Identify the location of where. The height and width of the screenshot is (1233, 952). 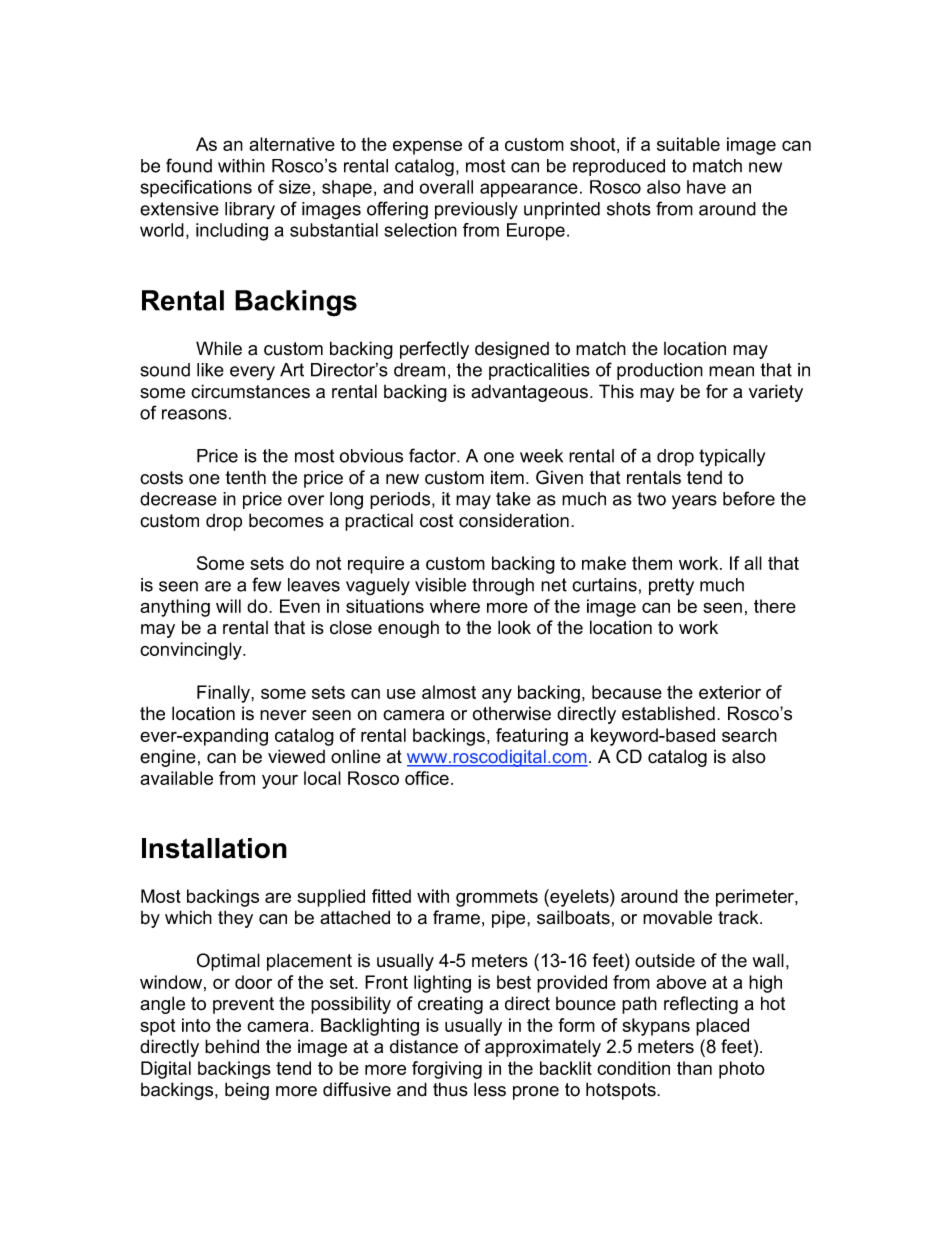
(455, 606).
